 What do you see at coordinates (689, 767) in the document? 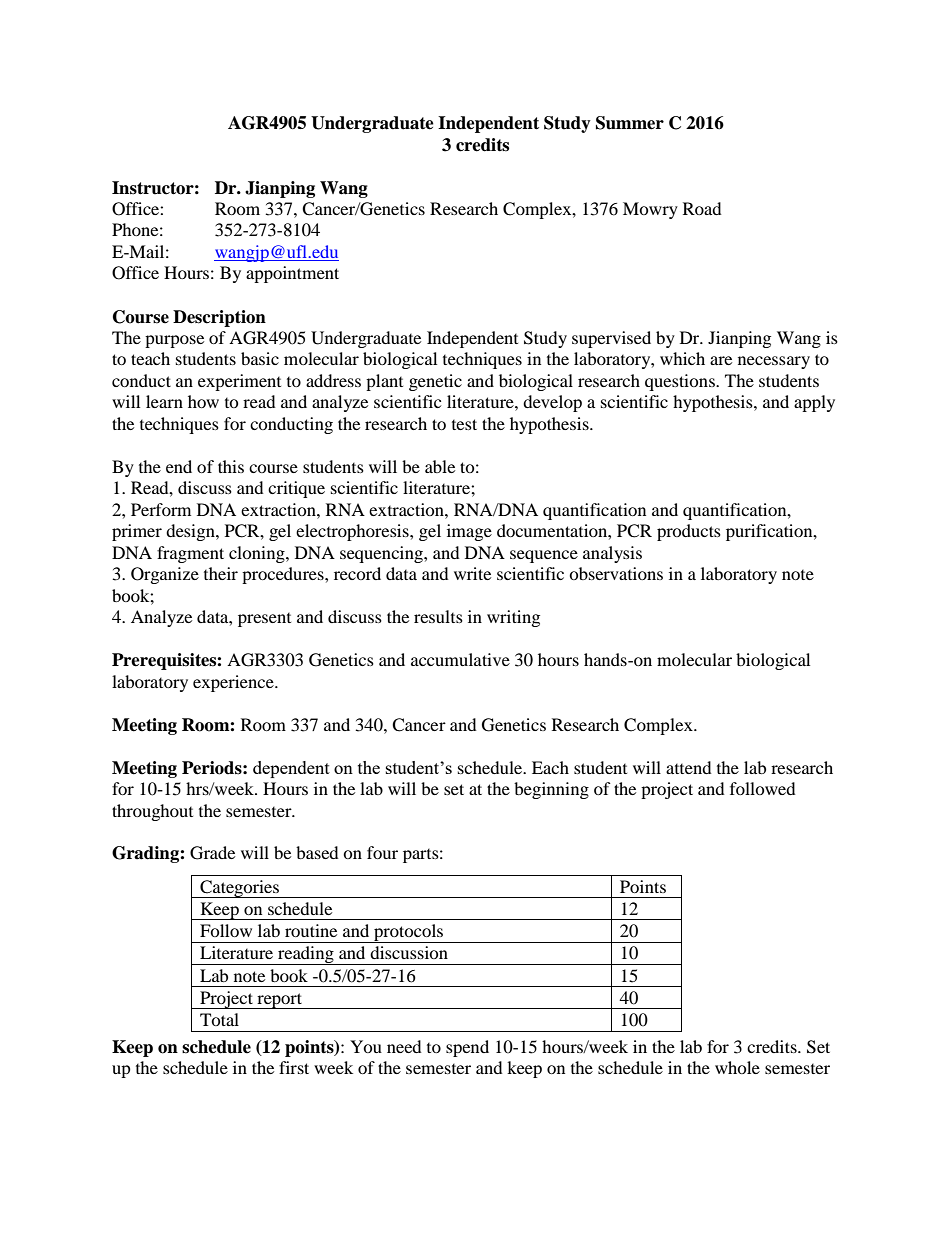
I see `attend` at bounding box center [689, 767].
